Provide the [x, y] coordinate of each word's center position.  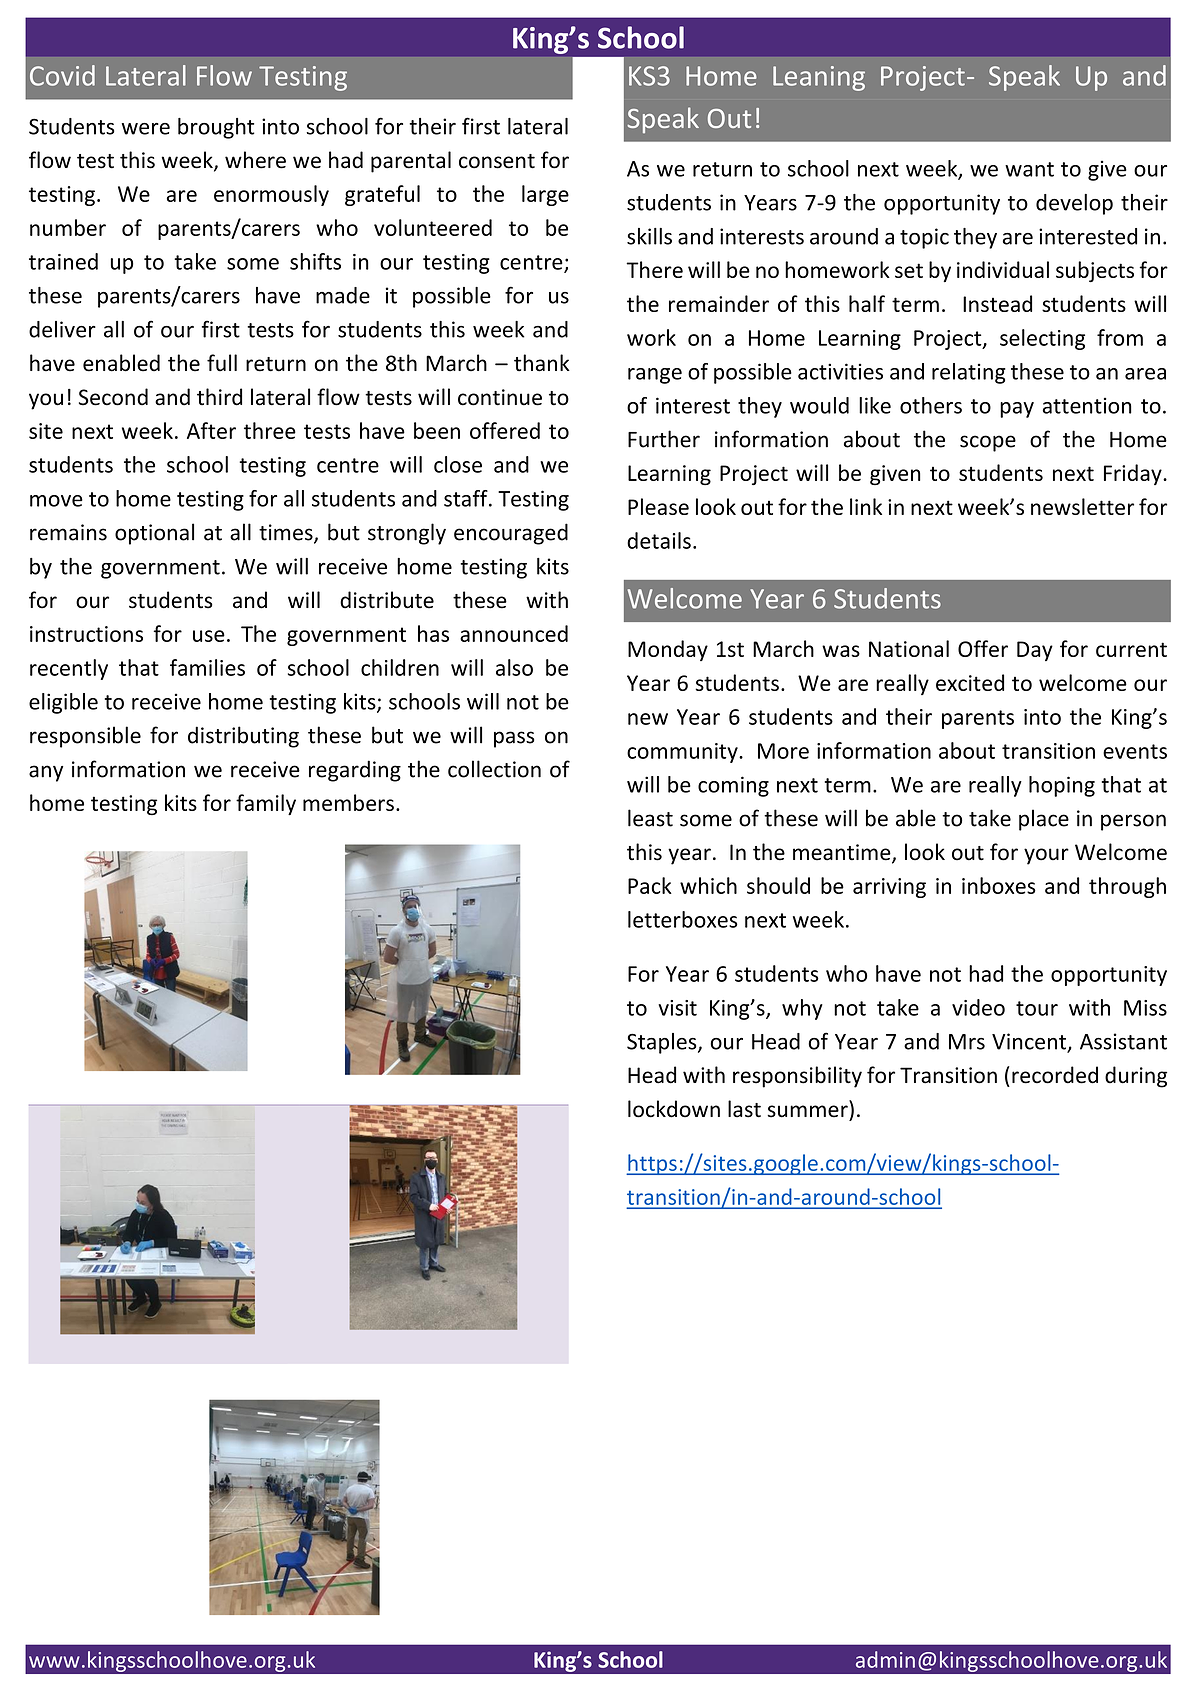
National [909, 648]
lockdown [674, 1109]
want [1029, 169]
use [209, 636]
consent [497, 161]
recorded [1055, 1075]
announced [514, 633]
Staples [663, 1043]
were [146, 129]
